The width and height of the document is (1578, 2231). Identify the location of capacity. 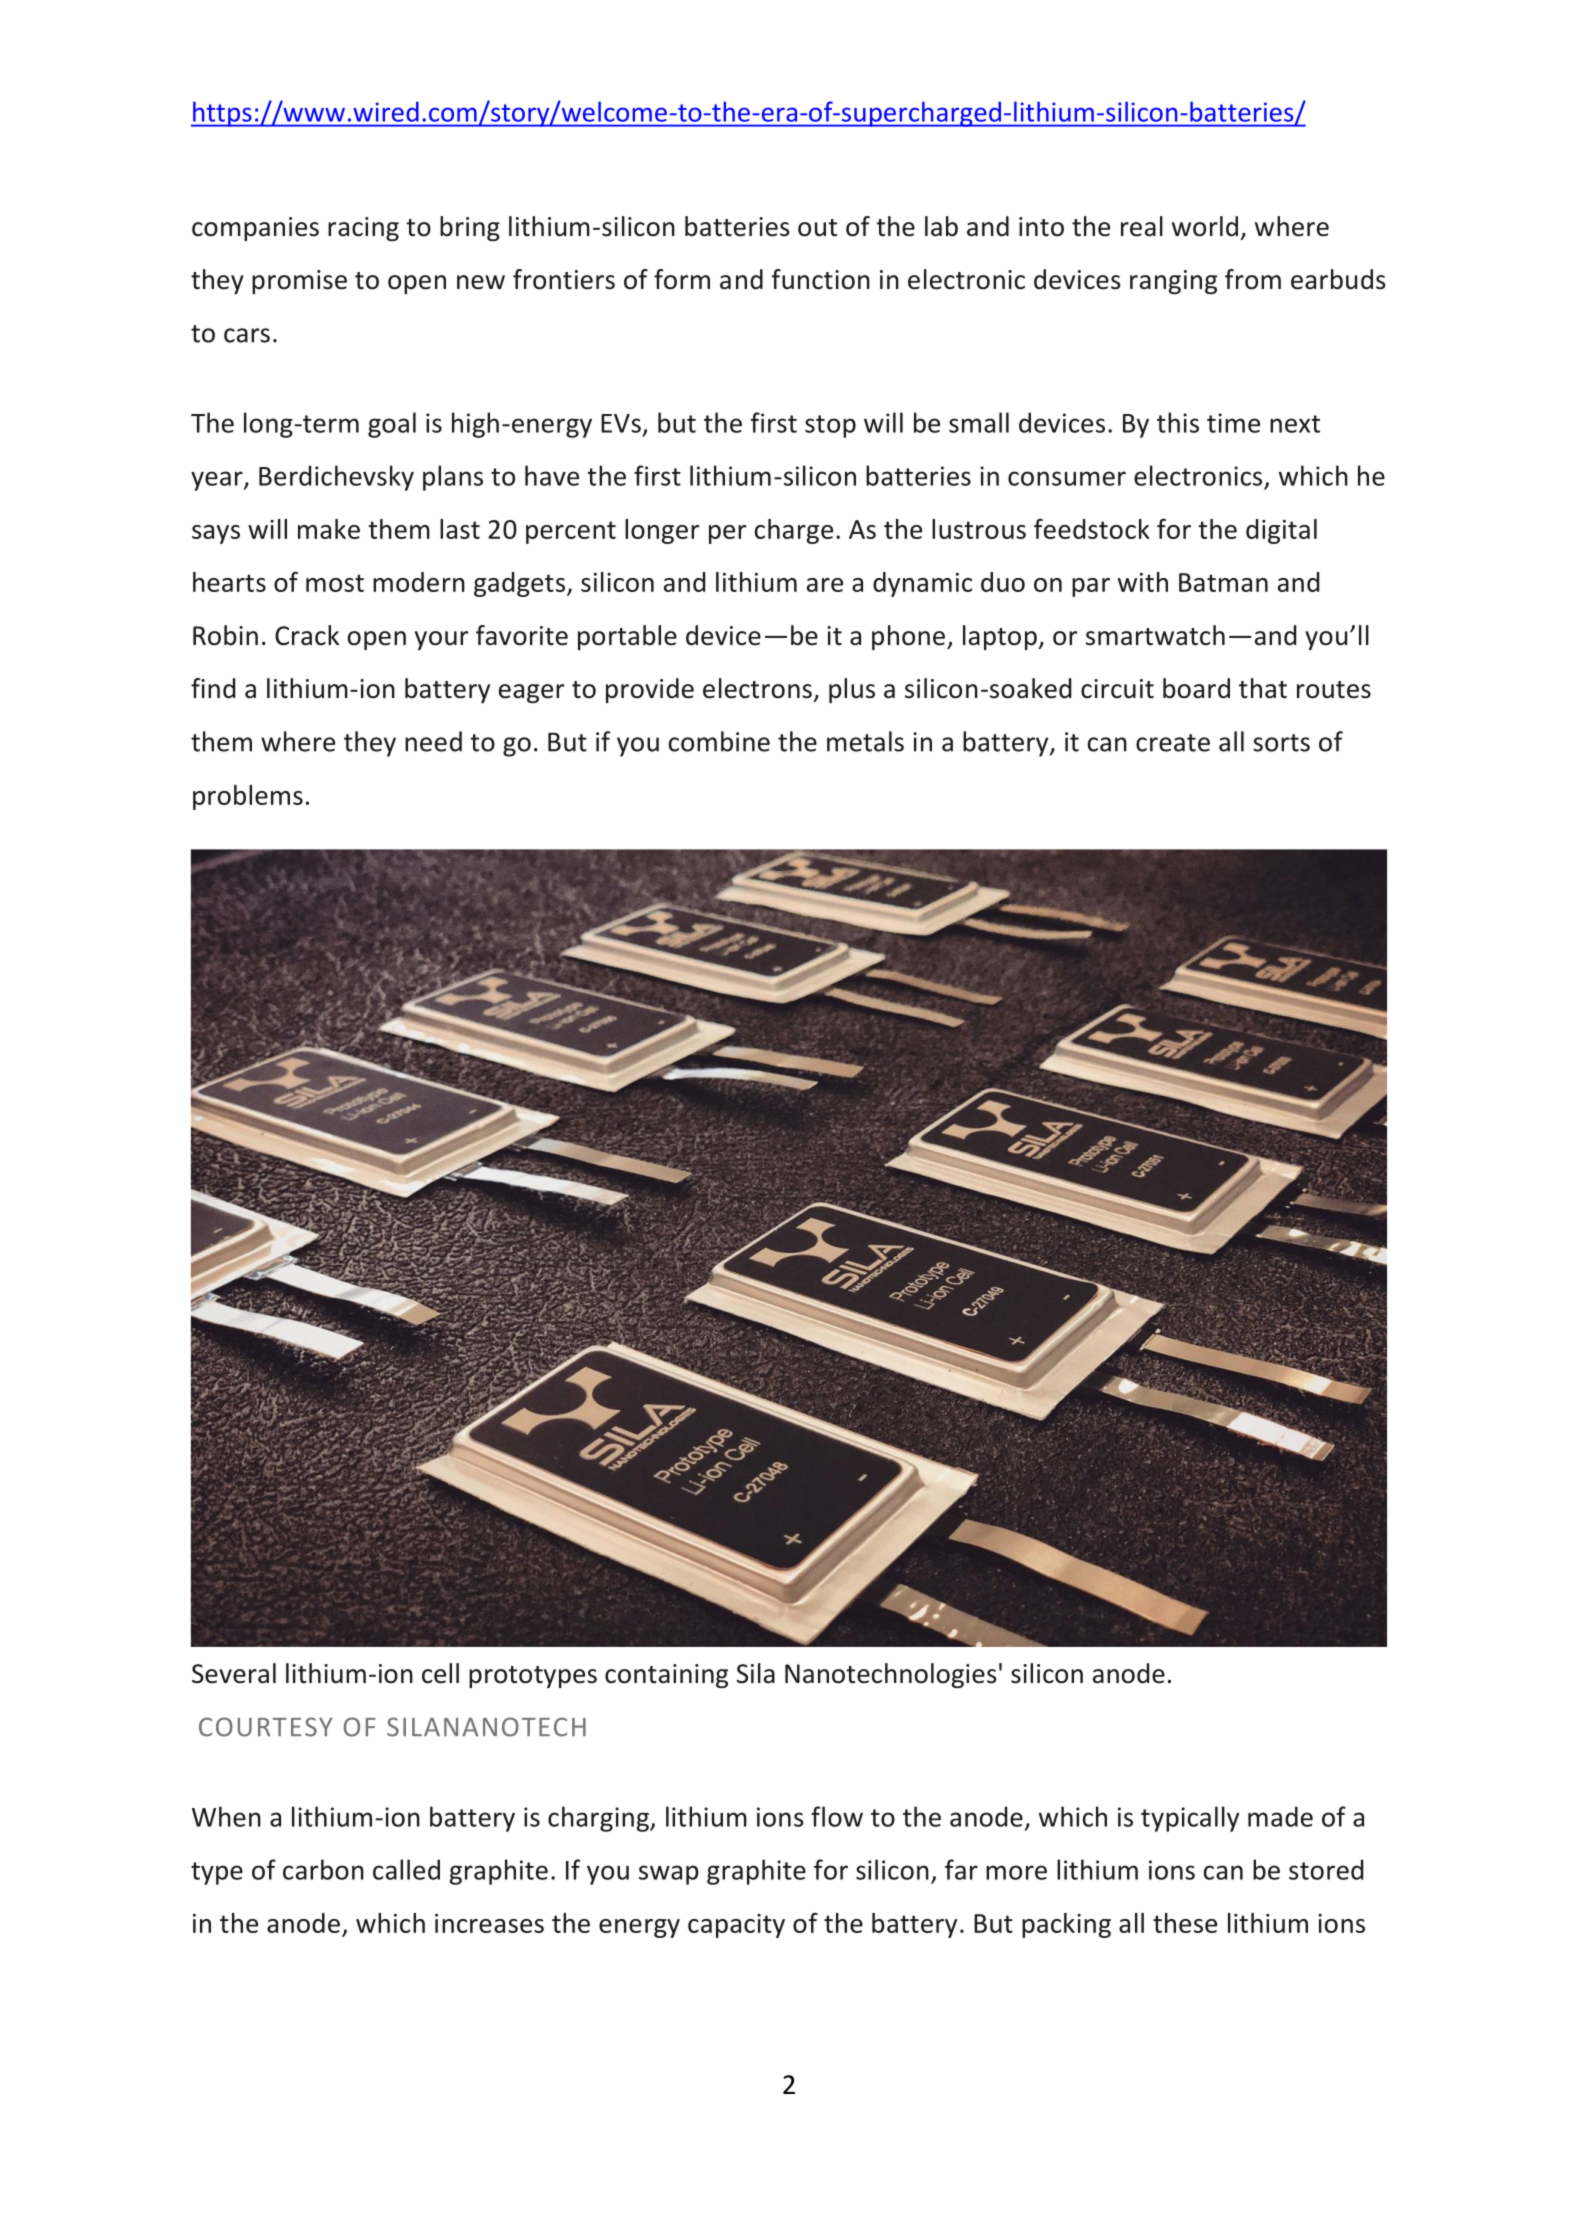
(736, 1926).
